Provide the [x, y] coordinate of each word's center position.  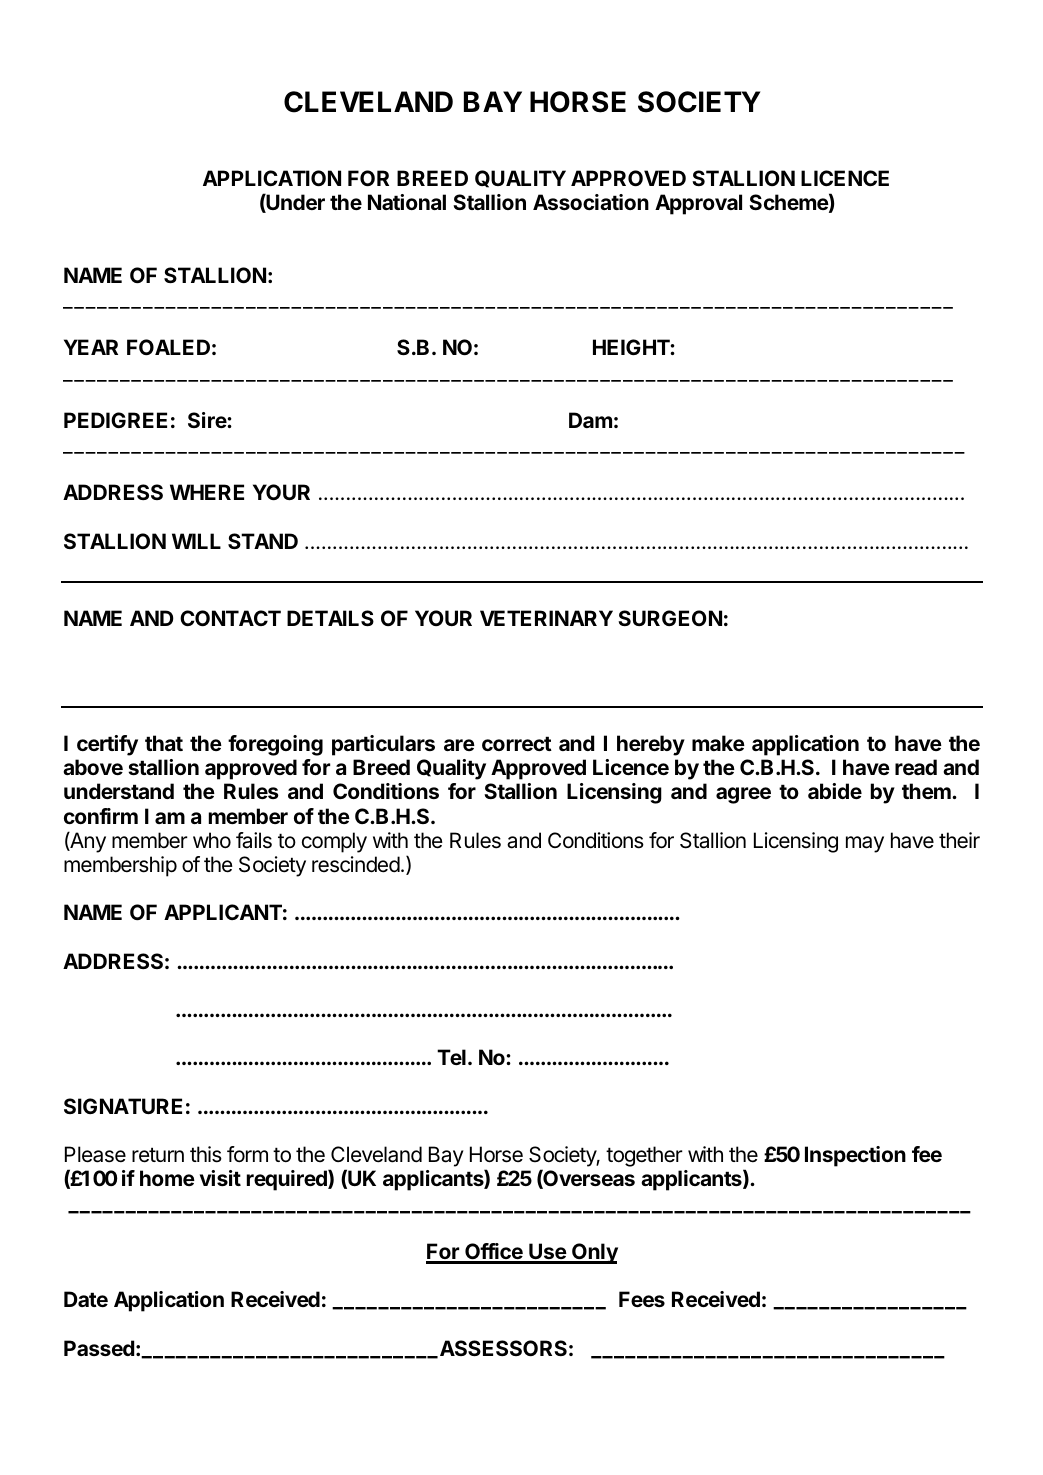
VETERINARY [546, 618]
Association [591, 202]
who [212, 840]
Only [594, 1253]
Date [86, 1299]
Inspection [855, 1156]
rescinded [356, 864]
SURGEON [670, 618]
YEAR [91, 347]
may [865, 844]
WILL [196, 541]
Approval [698, 204]
